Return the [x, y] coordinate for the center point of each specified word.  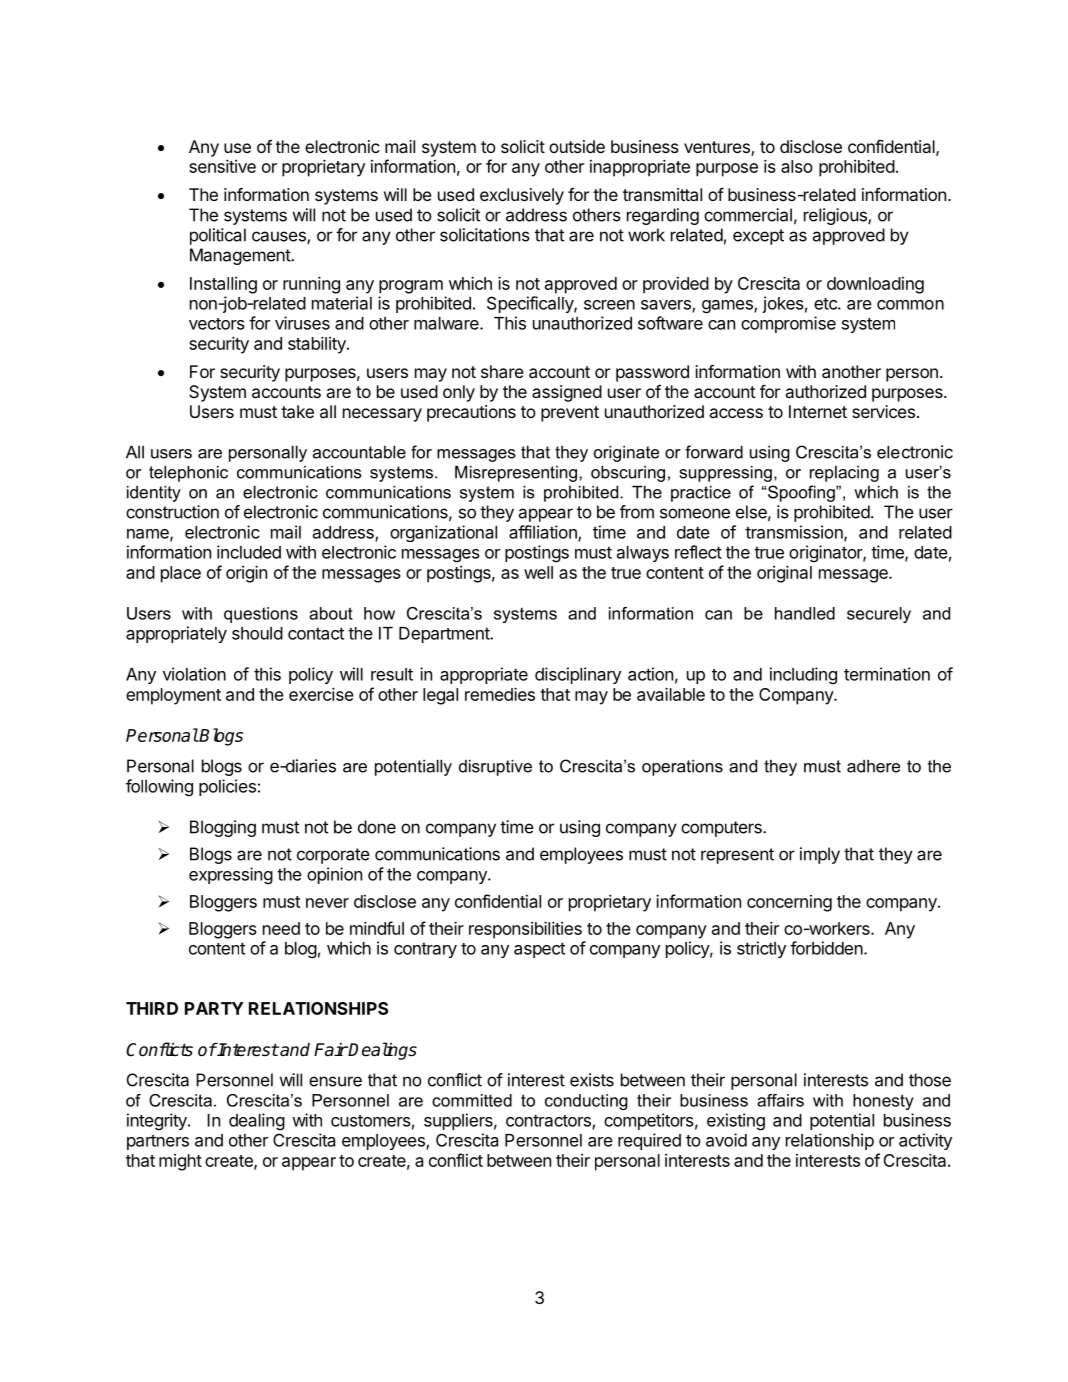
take [297, 411]
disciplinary [578, 675]
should [257, 633]
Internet [818, 411]
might [180, 1162]
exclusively [522, 196]
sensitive [222, 166]
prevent [570, 414]
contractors [549, 1121]
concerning [789, 903]
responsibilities [525, 930]
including [803, 676]
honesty [883, 1102]
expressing [231, 876]
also [797, 166]
